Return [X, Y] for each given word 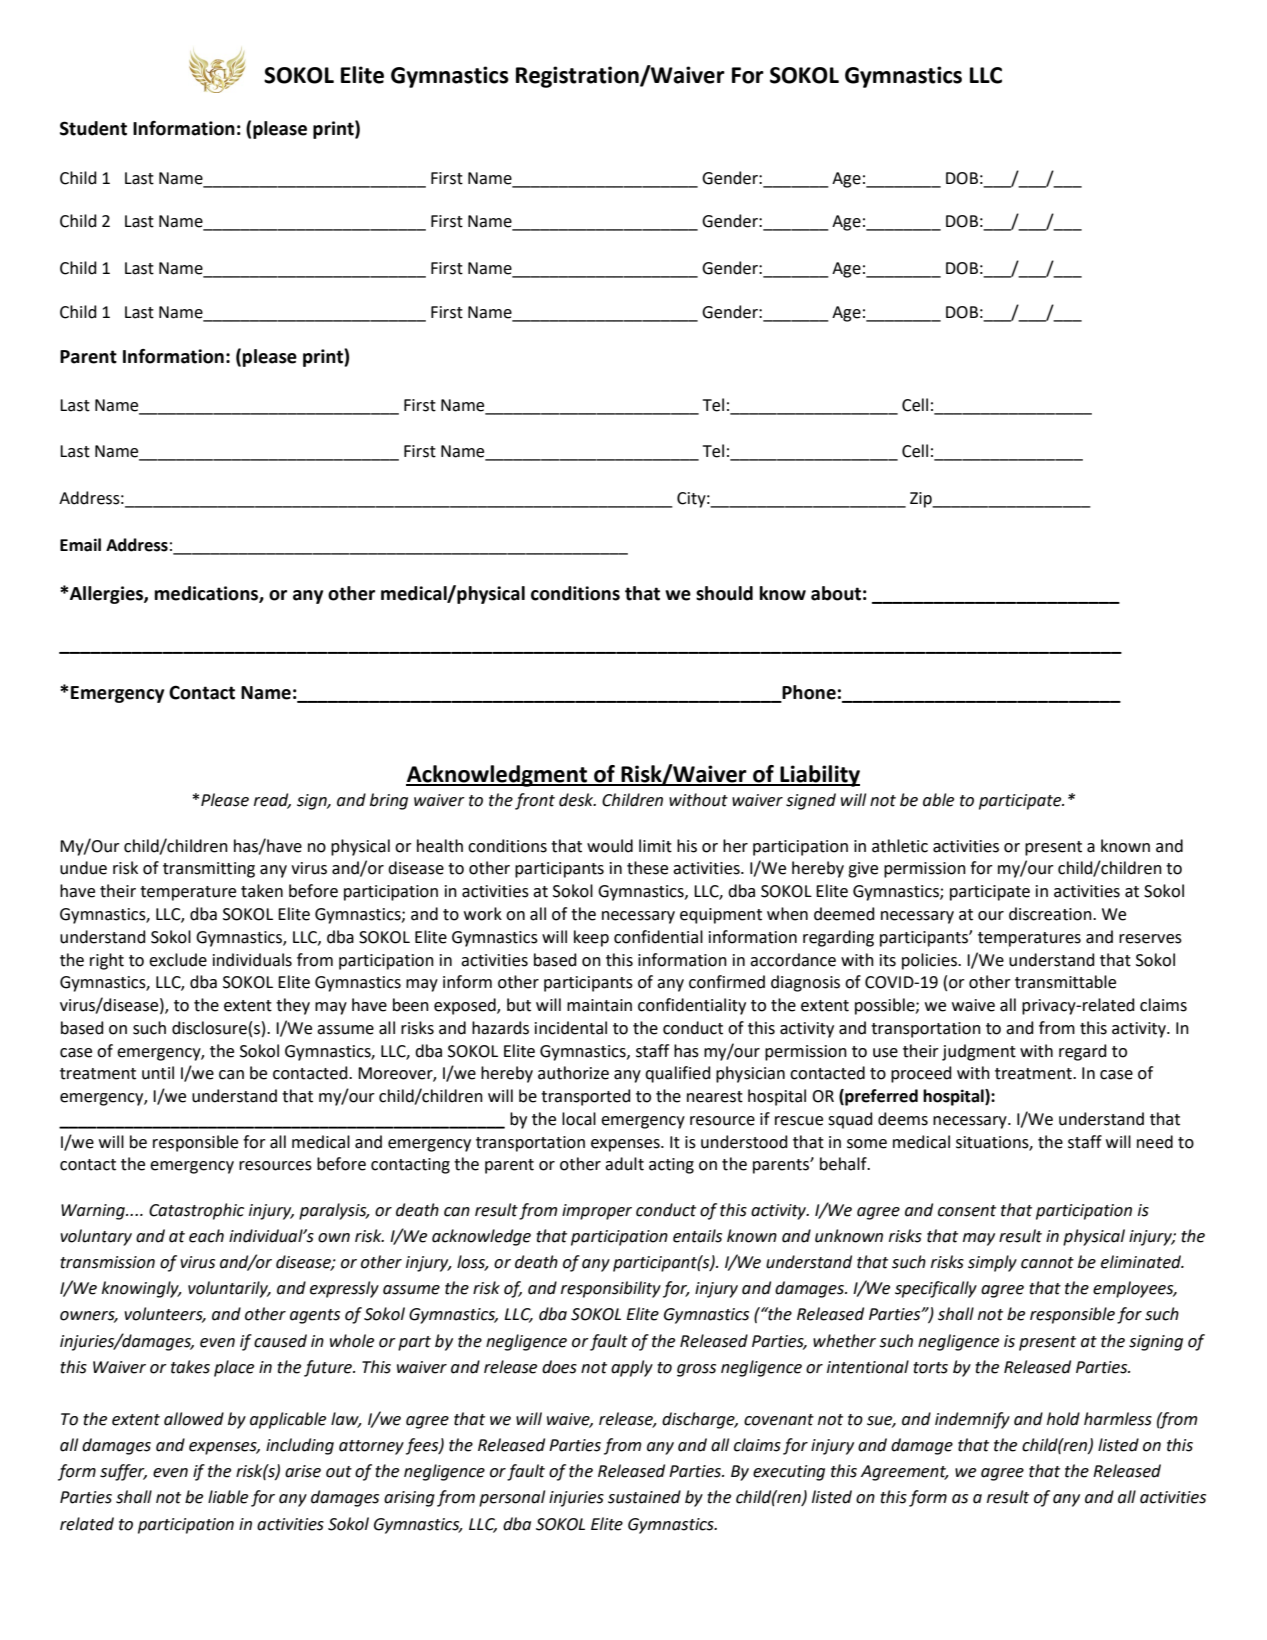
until [158, 1073]
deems [903, 1119]
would [610, 846]
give [863, 870]
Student [93, 128]
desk [577, 800]
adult [624, 1164]
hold [1063, 1419]
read [272, 801]
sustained [644, 1497]
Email [80, 545]
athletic [900, 846]
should [724, 593]
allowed [194, 1419]
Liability [819, 776]
